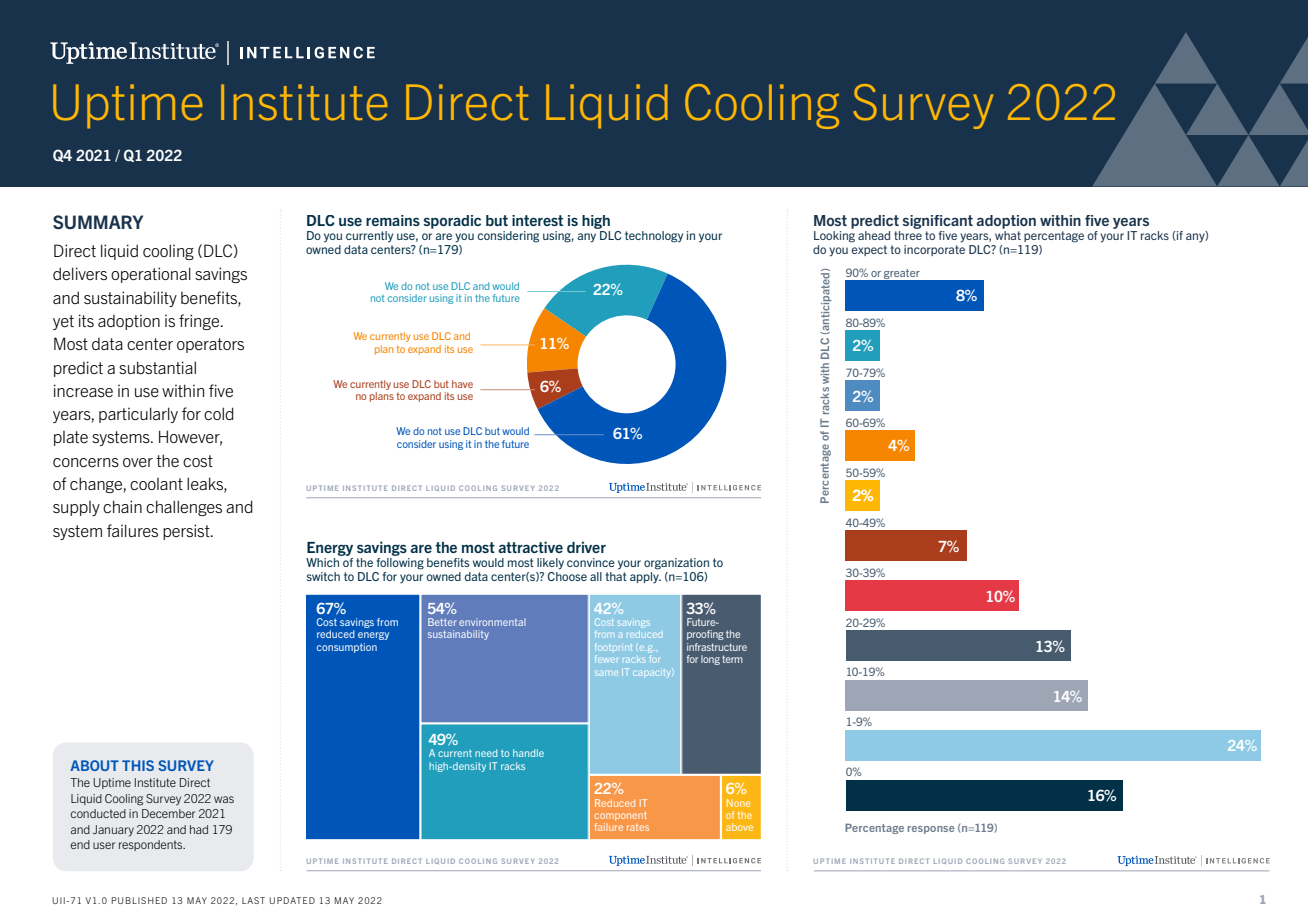  What do you see at coordinates (638, 827) in the page?
I see `rates` at bounding box center [638, 827].
